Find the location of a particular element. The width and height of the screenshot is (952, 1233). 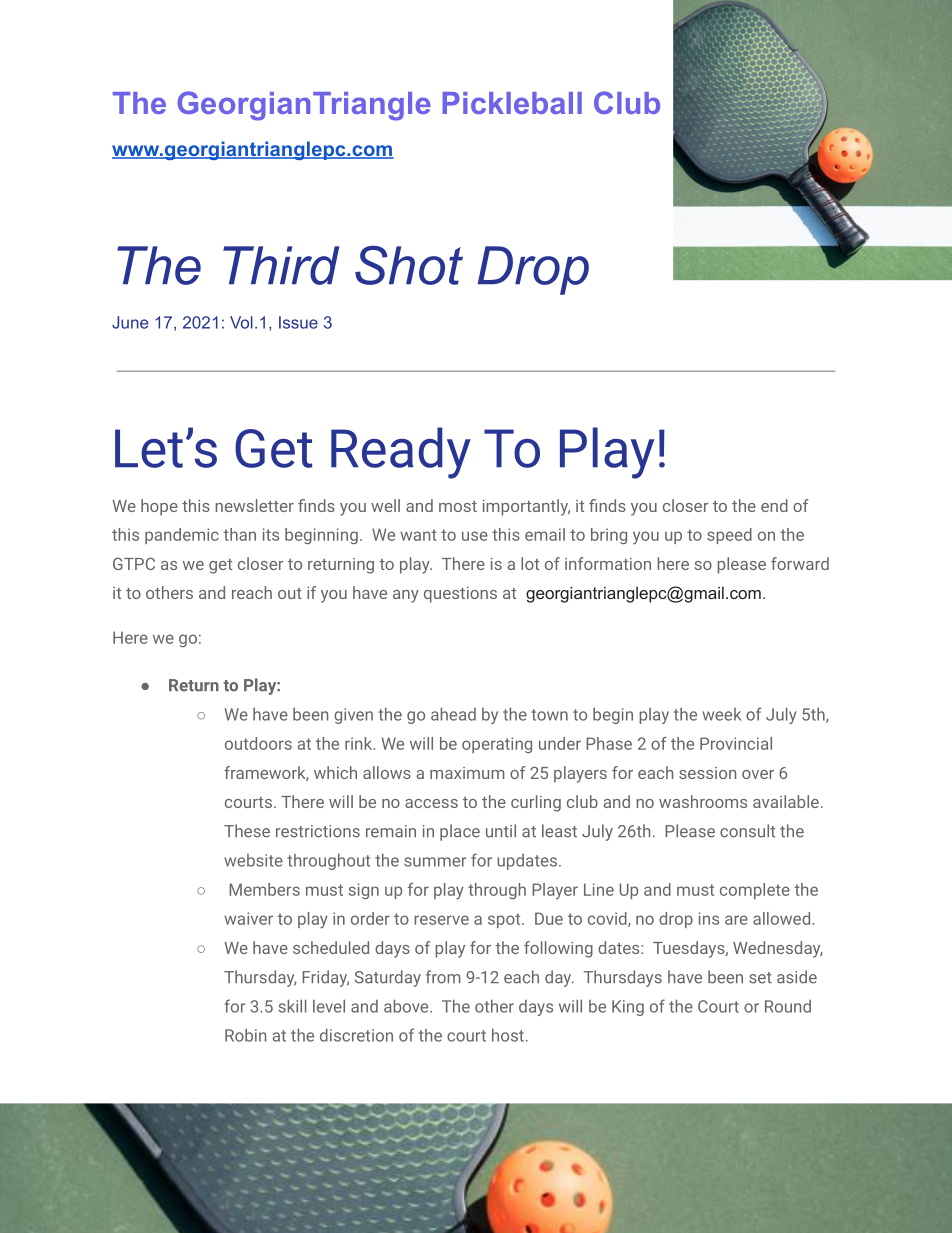

Robin is located at coordinates (245, 1035).
